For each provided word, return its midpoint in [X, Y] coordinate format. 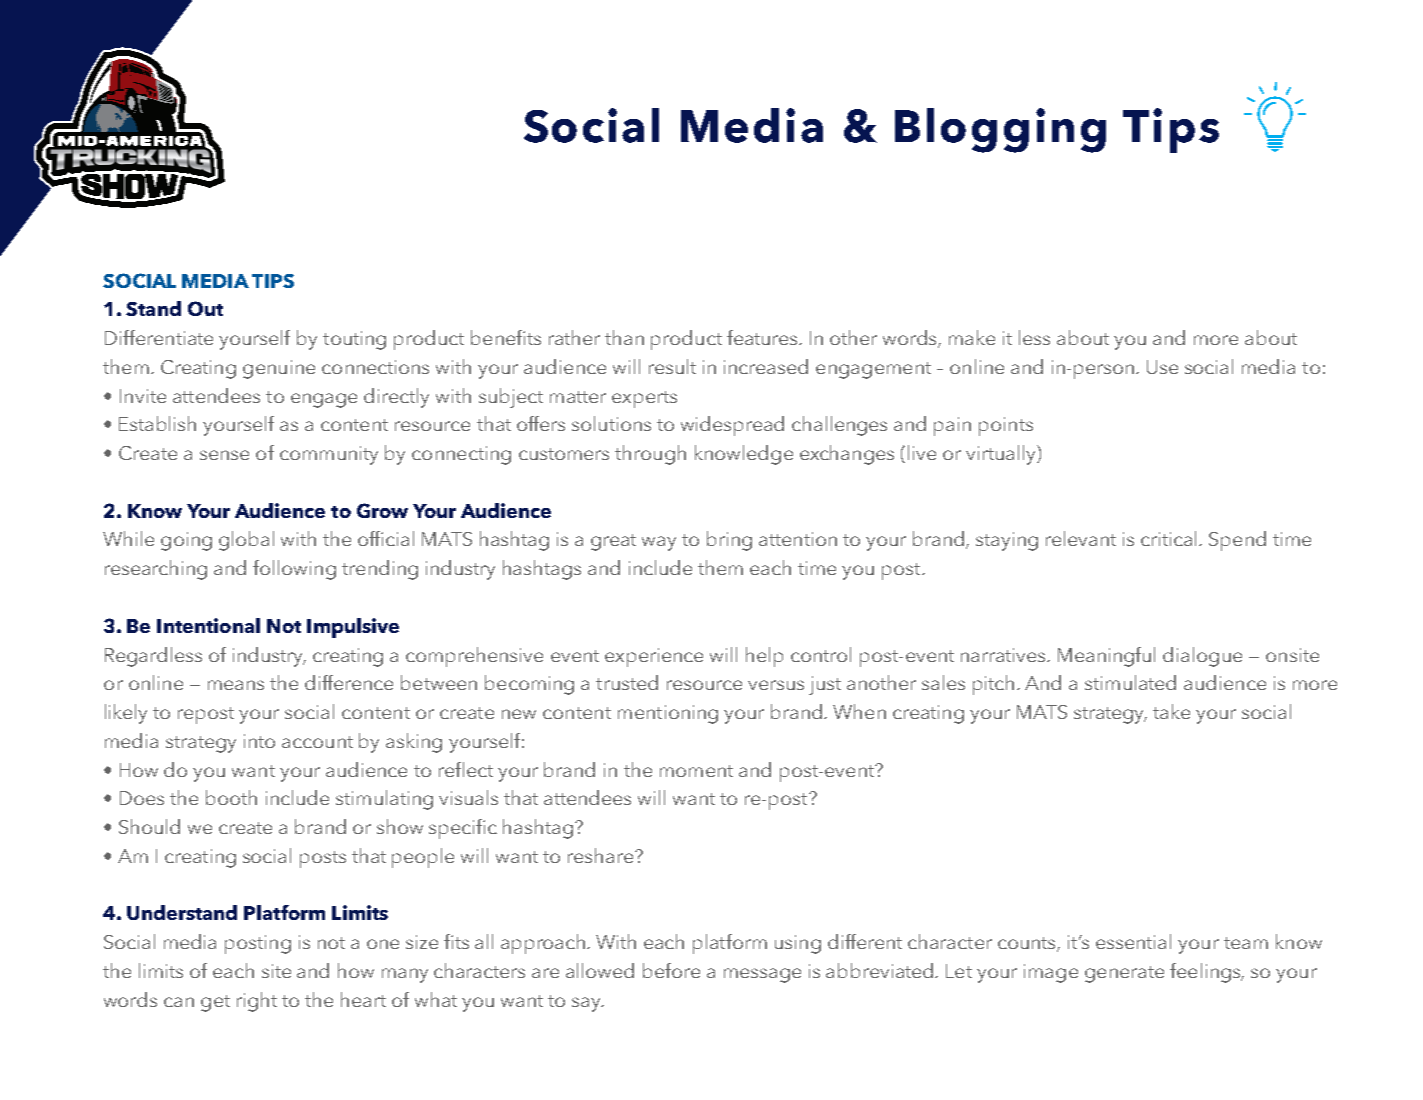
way [659, 543]
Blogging [1000, 130]
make [972, 337]
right [257, 1002]
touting [354, 340]
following [294, 570]
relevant [1081, 538]
